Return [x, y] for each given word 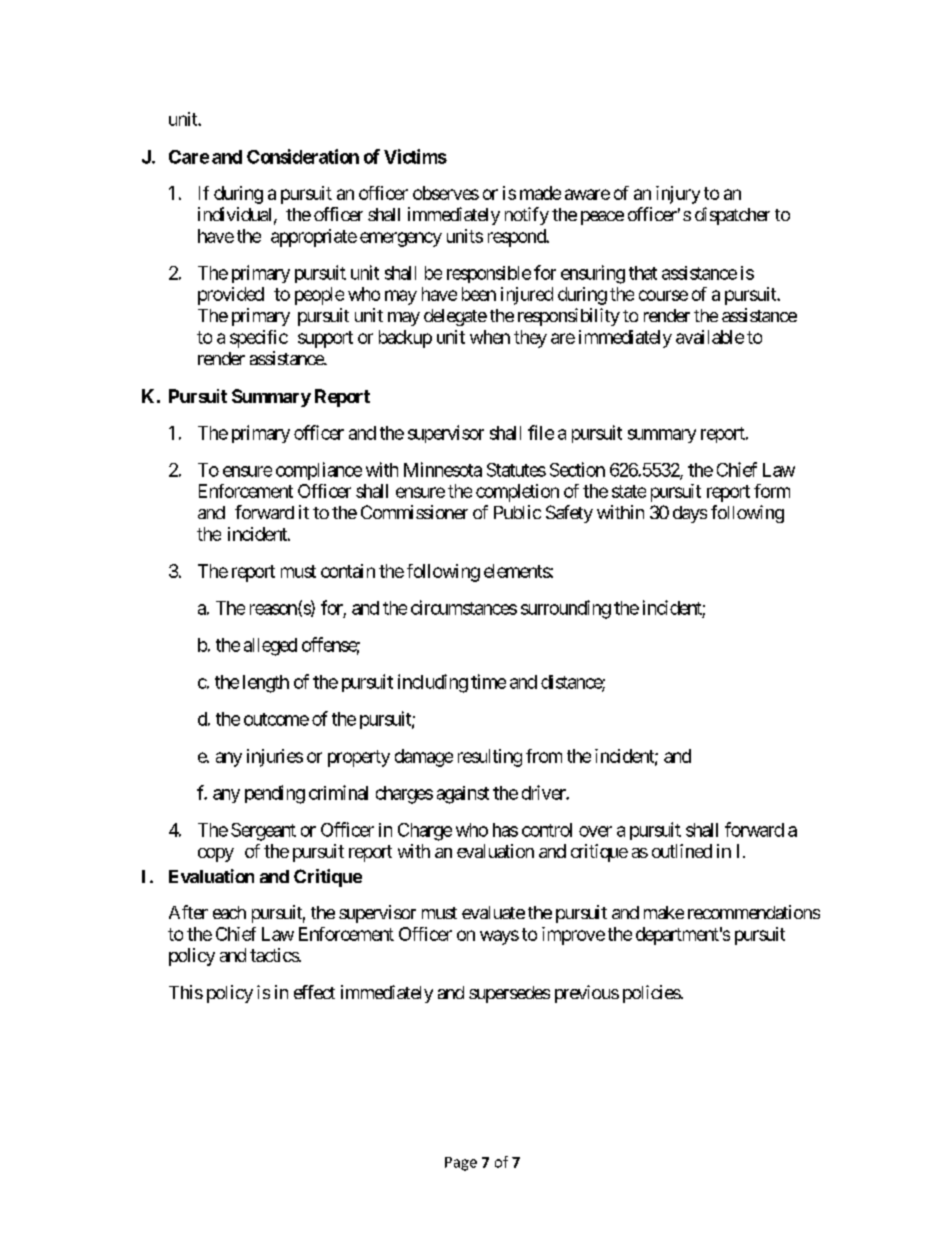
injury [678, 195]
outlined [682, 851]
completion [517, 493]
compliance [319, 471]
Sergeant [263, 832]
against [463, 795]
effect [314, 992]
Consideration [303, 156]
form [772, 491]
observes [446, 193]
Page [461, 1164]
